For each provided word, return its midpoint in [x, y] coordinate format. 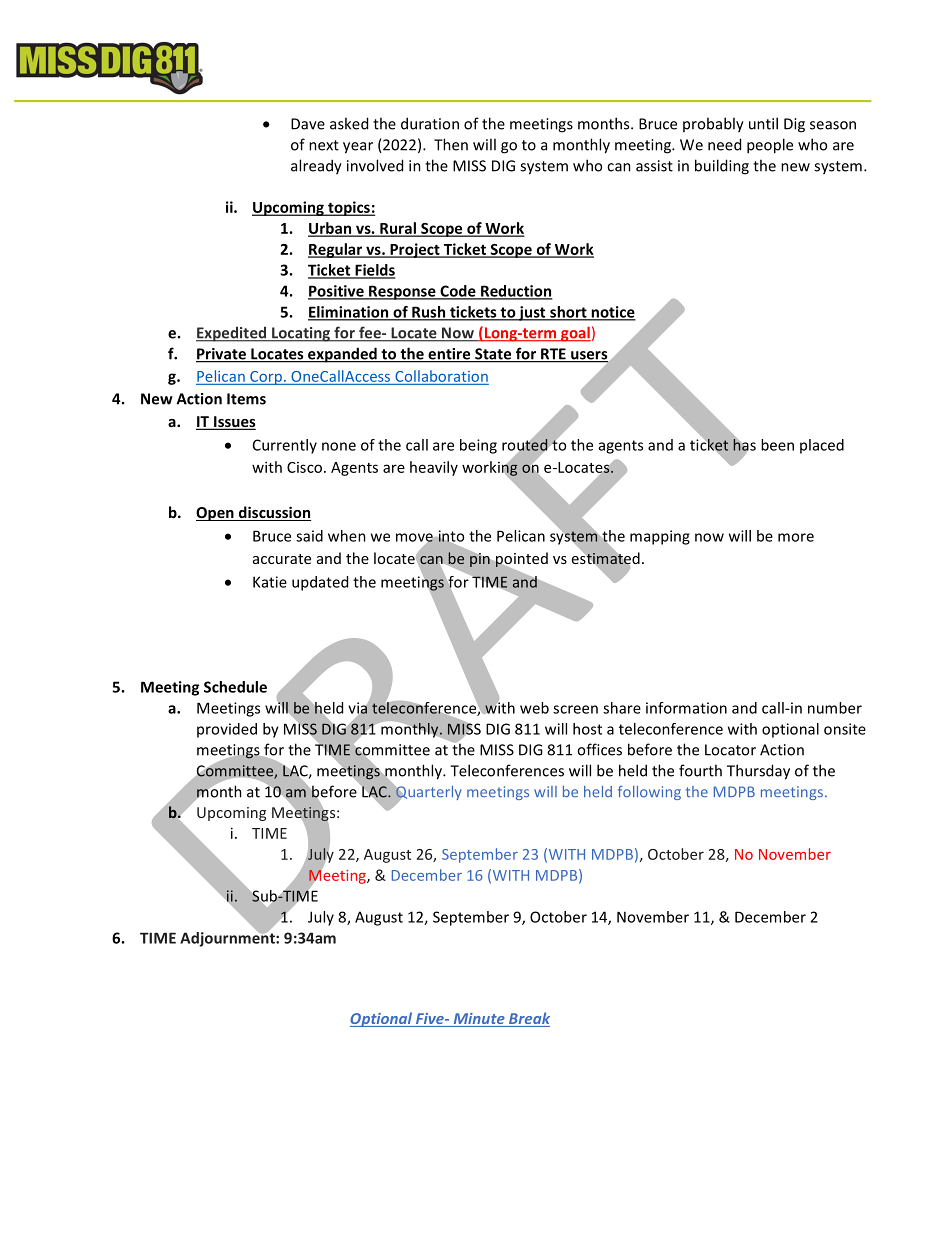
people [770, 146]
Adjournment [228, 938]
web [534, 708]
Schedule [235, 687]
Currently [285, 446]
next [324, 145]
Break [528, 1019]
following [649, 793]
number [835, 708]
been [777, 445]
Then [451, 144]
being [478, 446]
